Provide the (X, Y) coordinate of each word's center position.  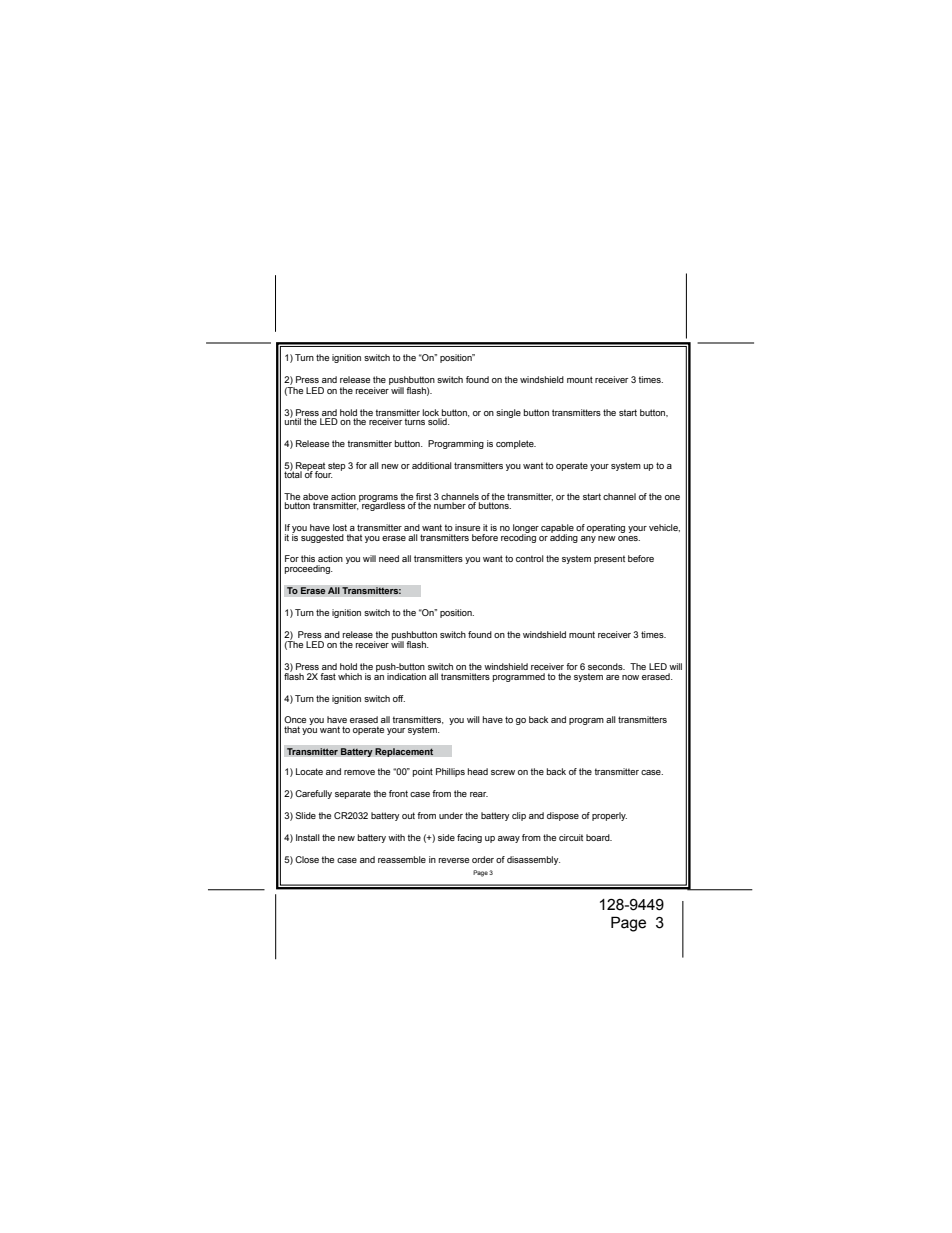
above (315, 498)
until (292, 420)
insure (467, 527)
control (530, 558)
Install (308, 837)
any (588, 539)
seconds (606, 666)
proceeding (308, 569)
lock (430, 412)
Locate (309, 771)
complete (516, 444)
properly (609, 816)
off (399, 698)
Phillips (450, 772)
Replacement (404, 752)
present (609, 559)
